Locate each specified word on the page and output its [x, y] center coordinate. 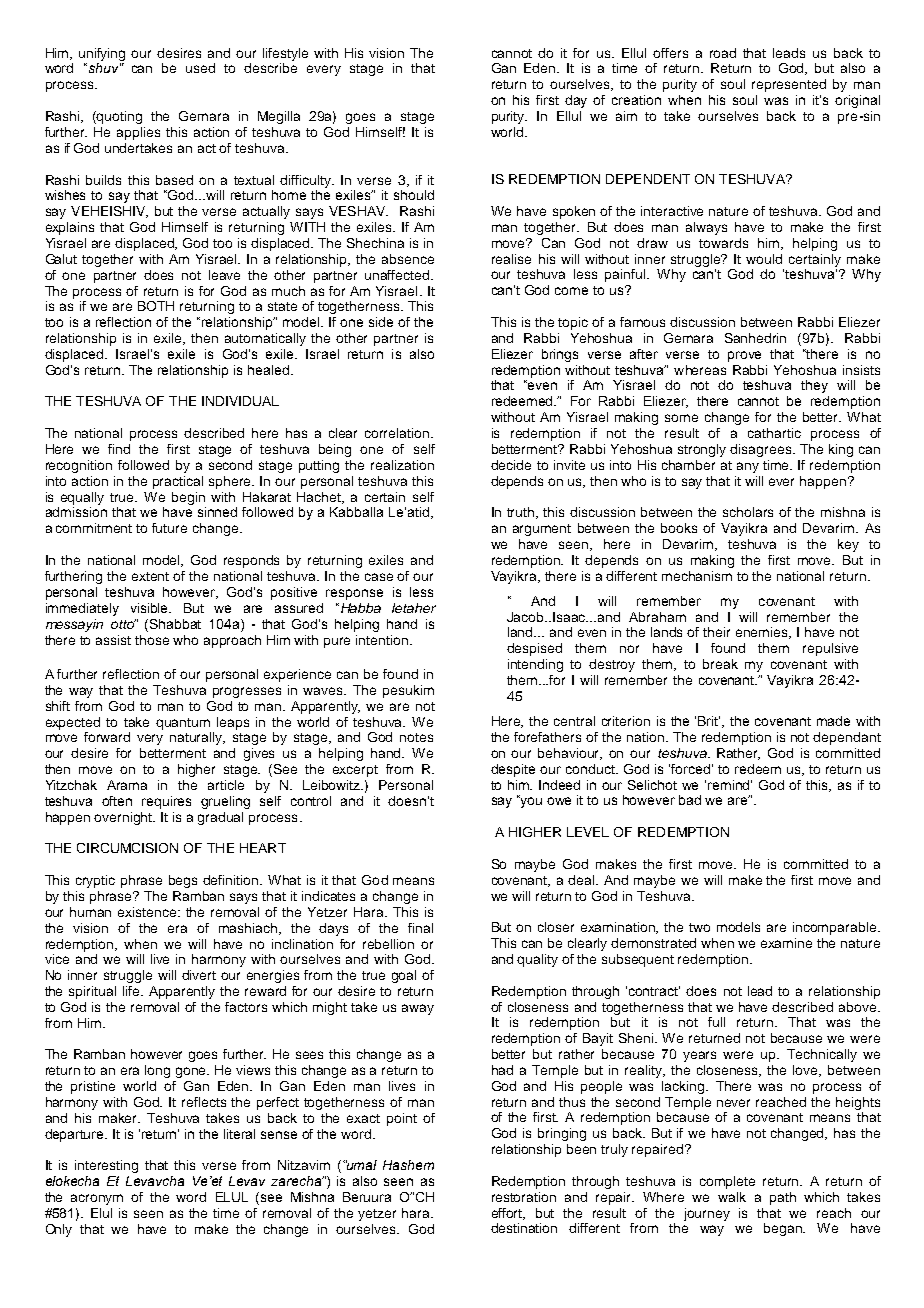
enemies [763, 633]
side [381, 322]
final [420, 928]
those [152, 640]
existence [148, 912]
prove [744, 356]
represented [789, 85]
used [200, 68]
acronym [97, 1199]
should [414, 195]
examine [786, 943]
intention [383, 640]
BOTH [156, 306]
